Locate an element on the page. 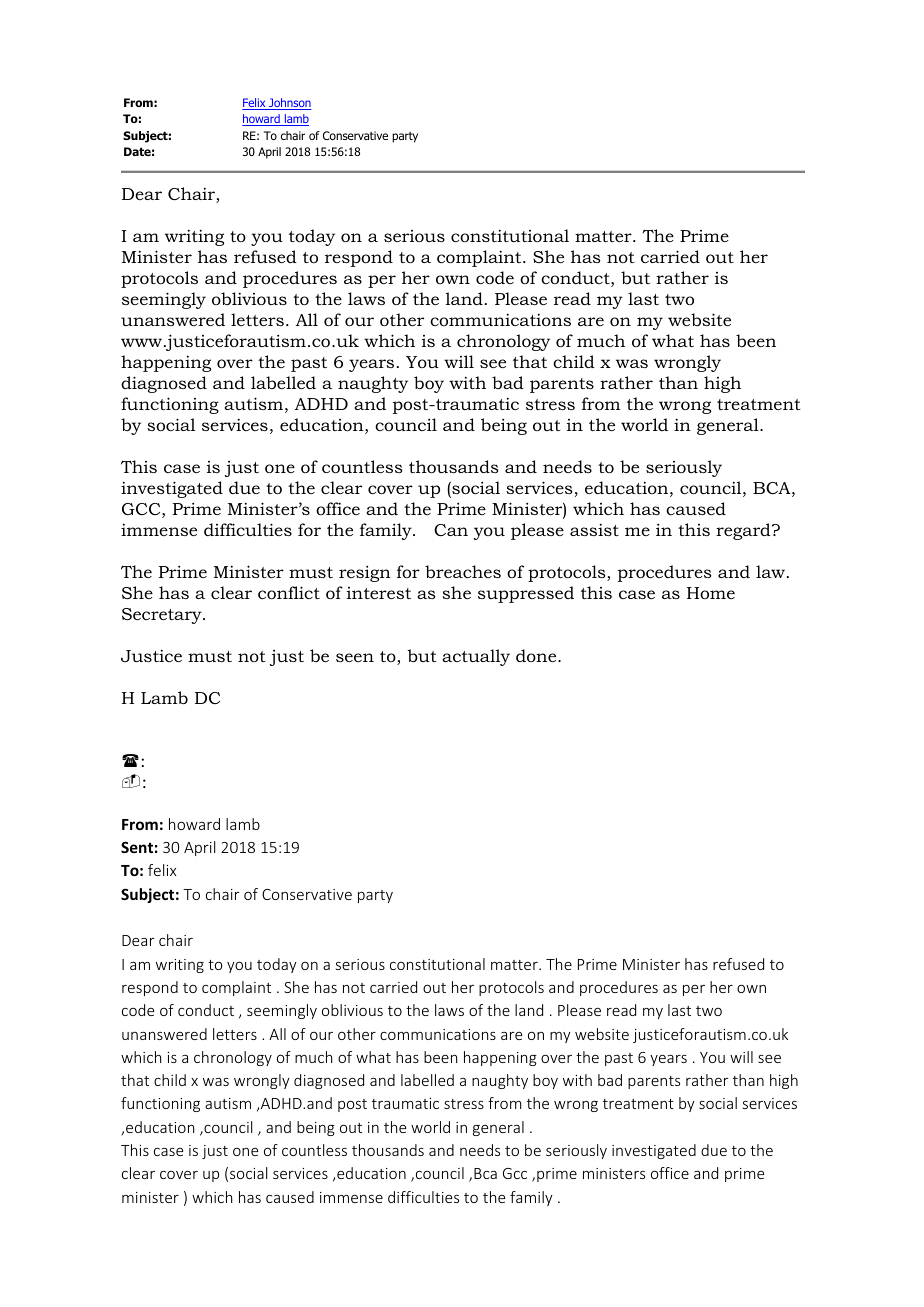 This document has width=924, height=1307. Johnson is located at coordinates (289, 104).
